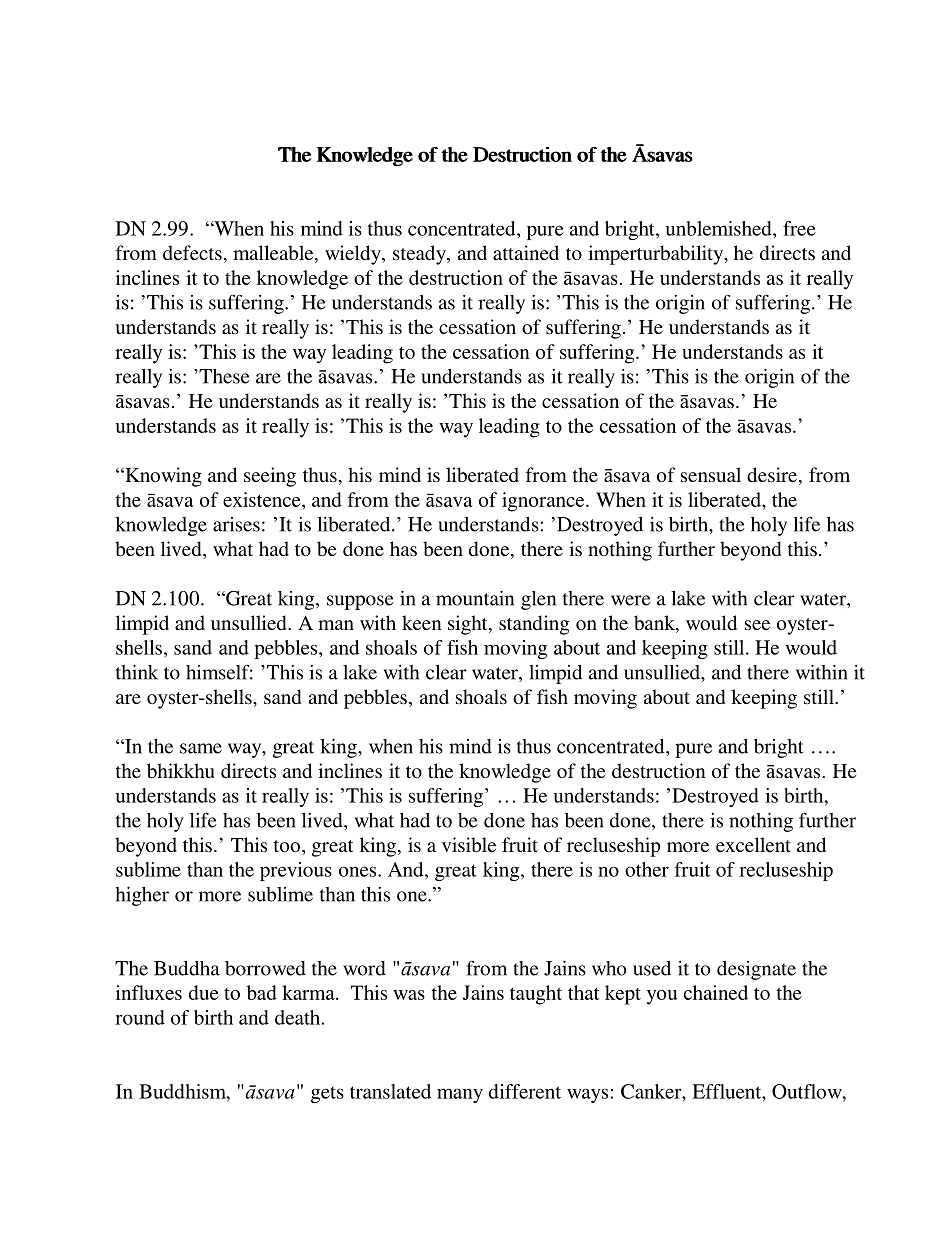  I want to click on round, so click(140, 1017).
